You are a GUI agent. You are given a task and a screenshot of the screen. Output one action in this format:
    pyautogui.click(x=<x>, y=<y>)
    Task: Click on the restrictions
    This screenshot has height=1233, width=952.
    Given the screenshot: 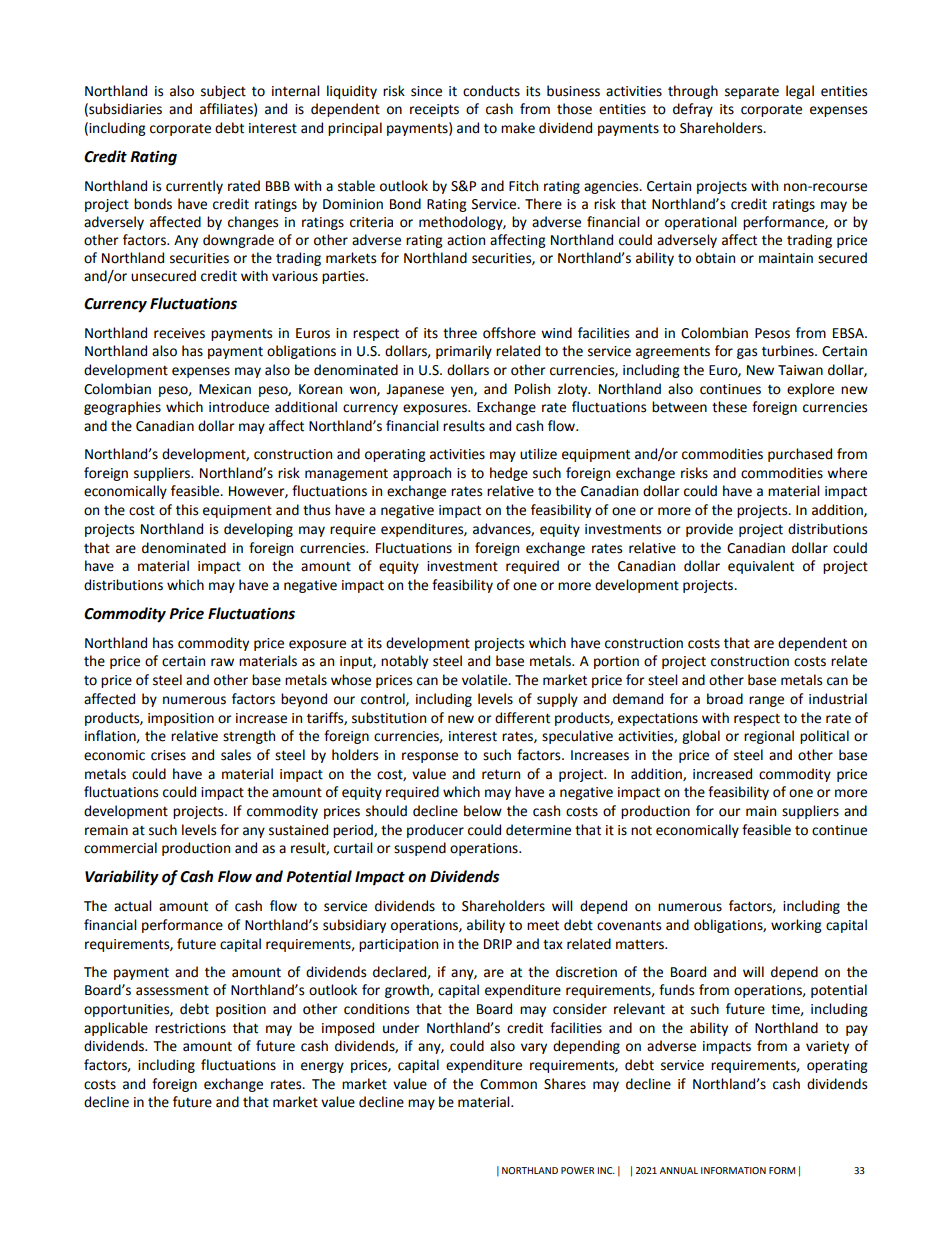 What is the action you would take?
    pyautogui.click(x=190, y=1028)
